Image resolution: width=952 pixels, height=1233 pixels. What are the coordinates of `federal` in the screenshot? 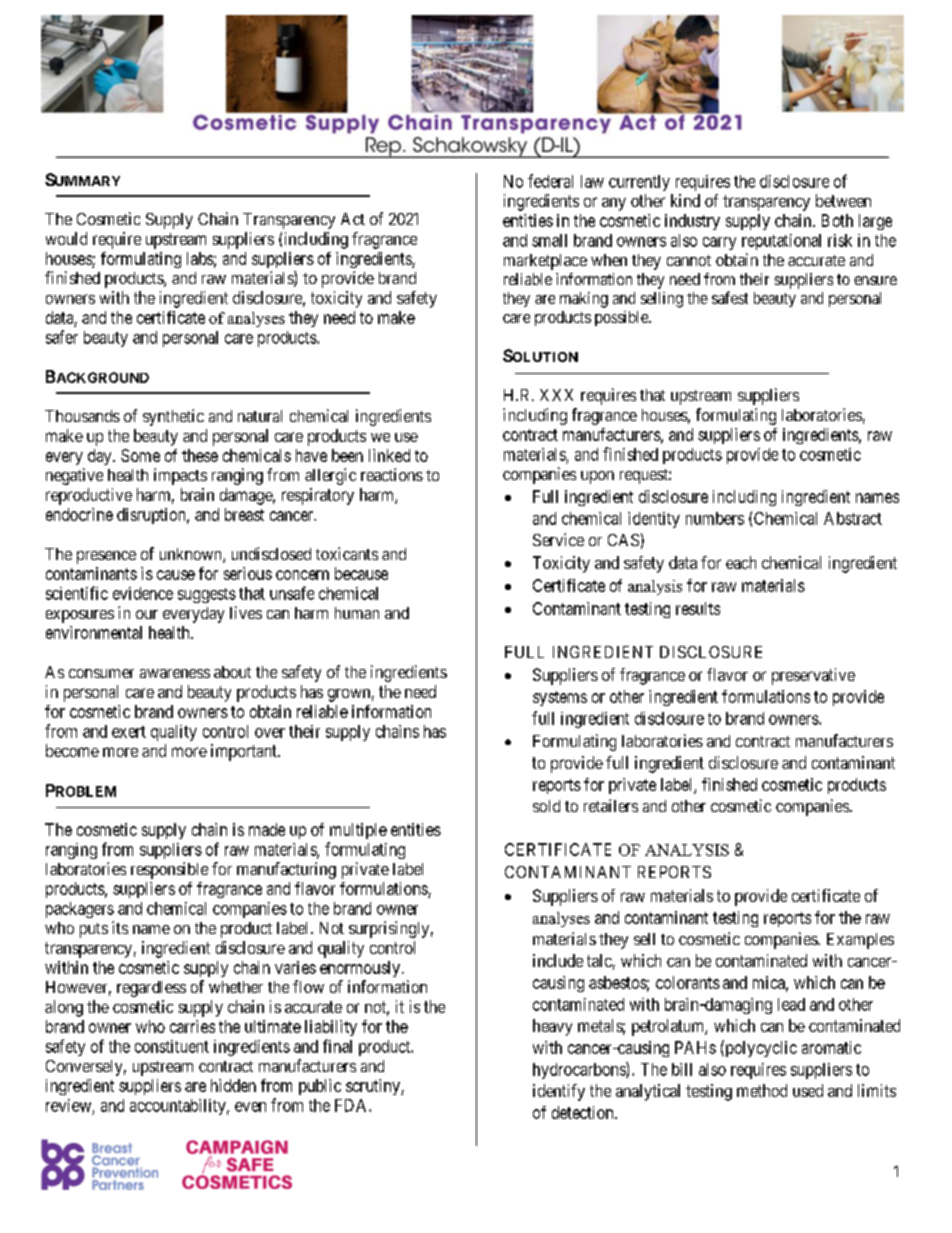 It's located at (550, 181).
